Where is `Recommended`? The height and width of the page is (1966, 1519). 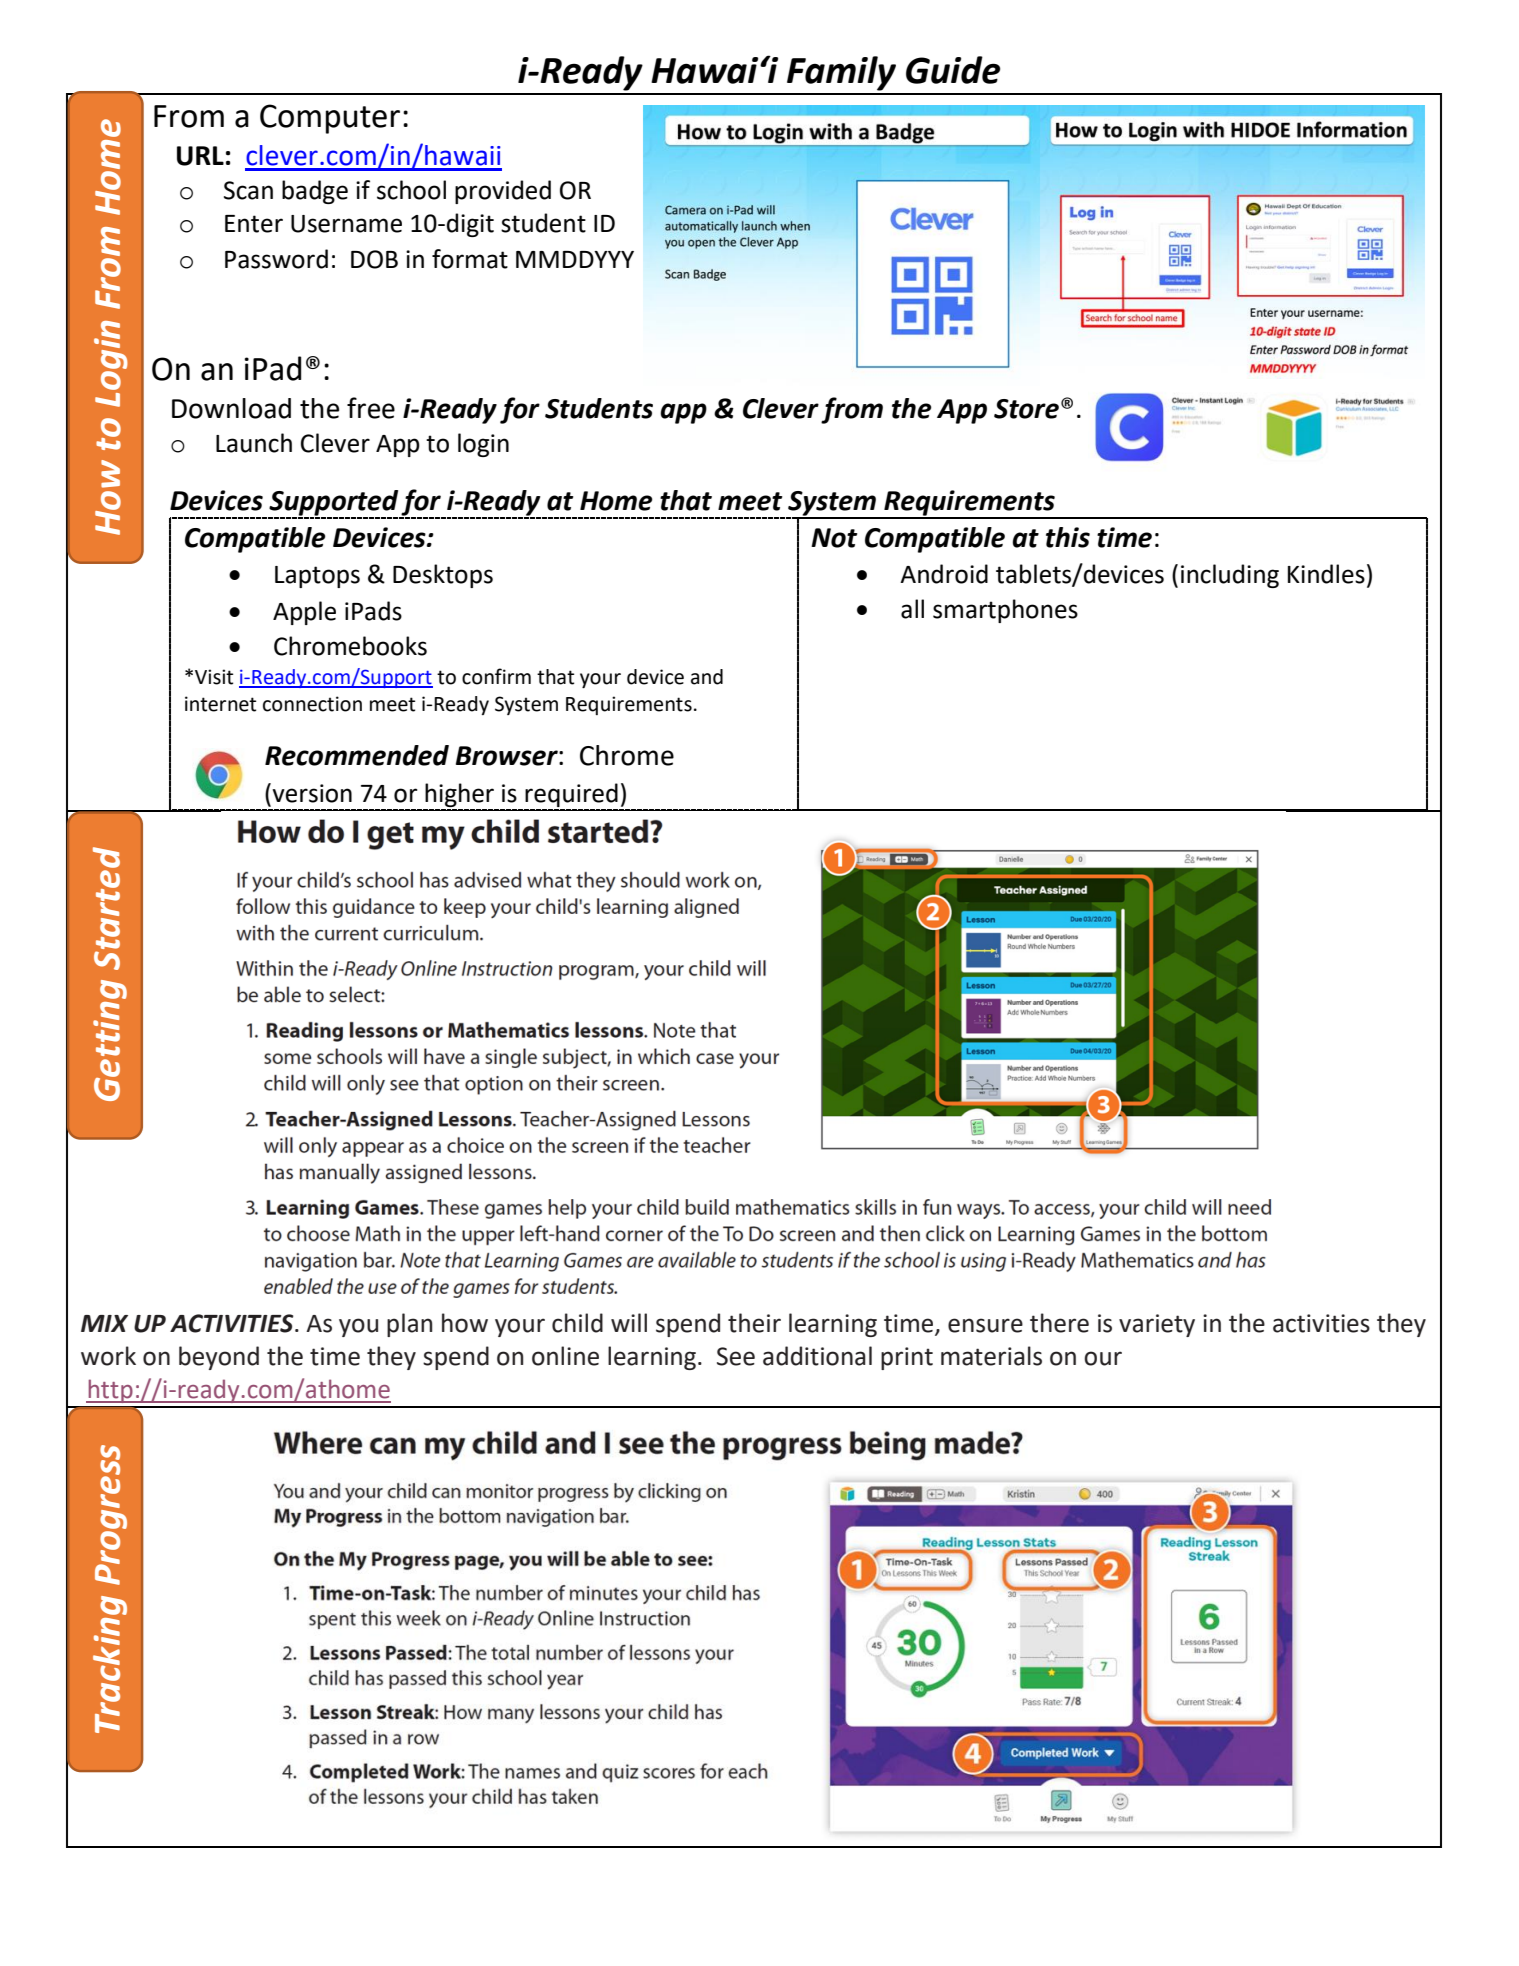
Recommended is located at coordinates (357, 755).
